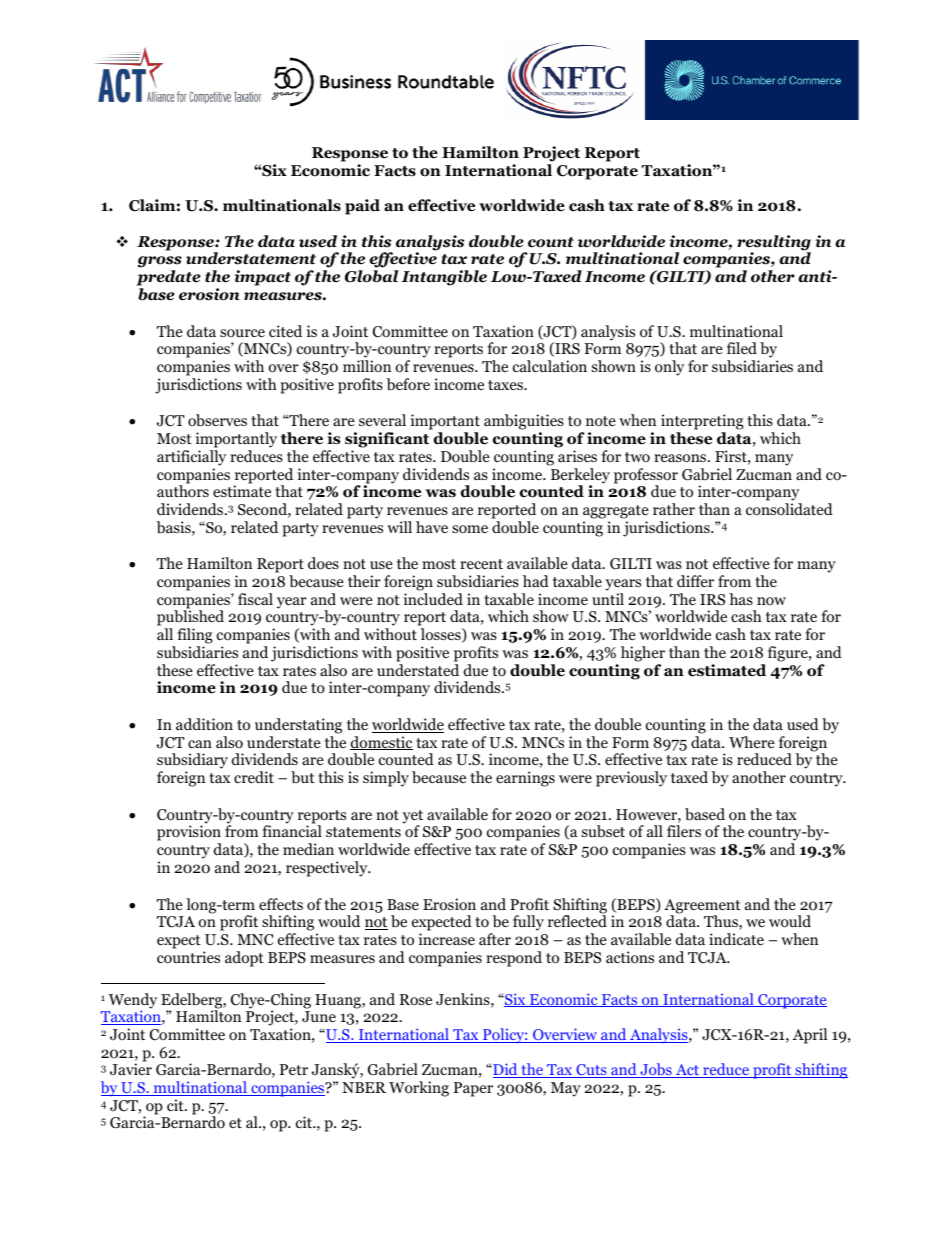 This screenshot has height=1233, width=952. What do you see at coordinates (160, 263) in the screenshot?
I see `gross` at bounding box center [160, 263].
